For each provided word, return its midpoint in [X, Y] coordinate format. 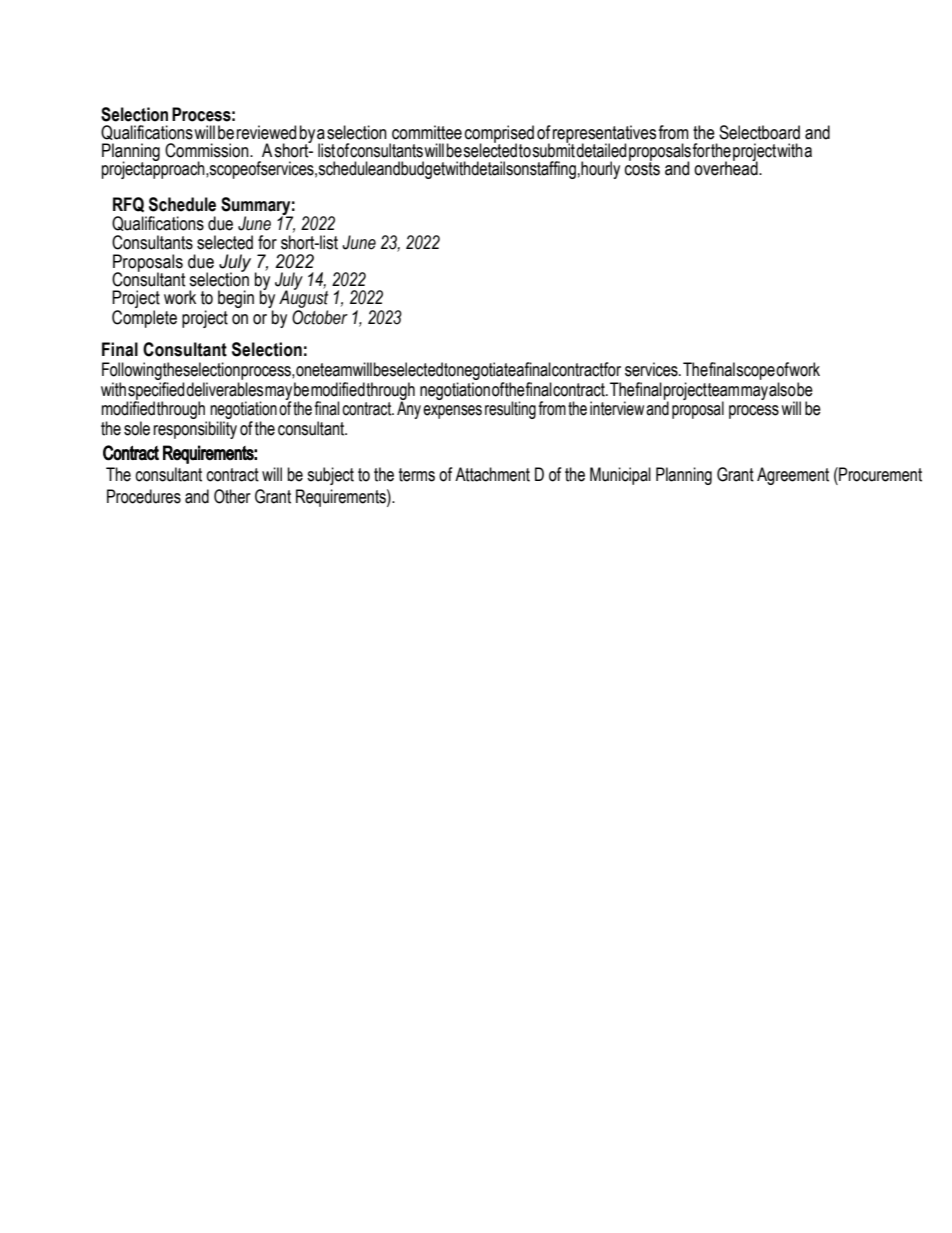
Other [232, 496]
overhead [727, 168]
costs [642, 168]
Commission [208, 150]
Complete [144, 319]
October [320, 317]
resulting [510, 410]
